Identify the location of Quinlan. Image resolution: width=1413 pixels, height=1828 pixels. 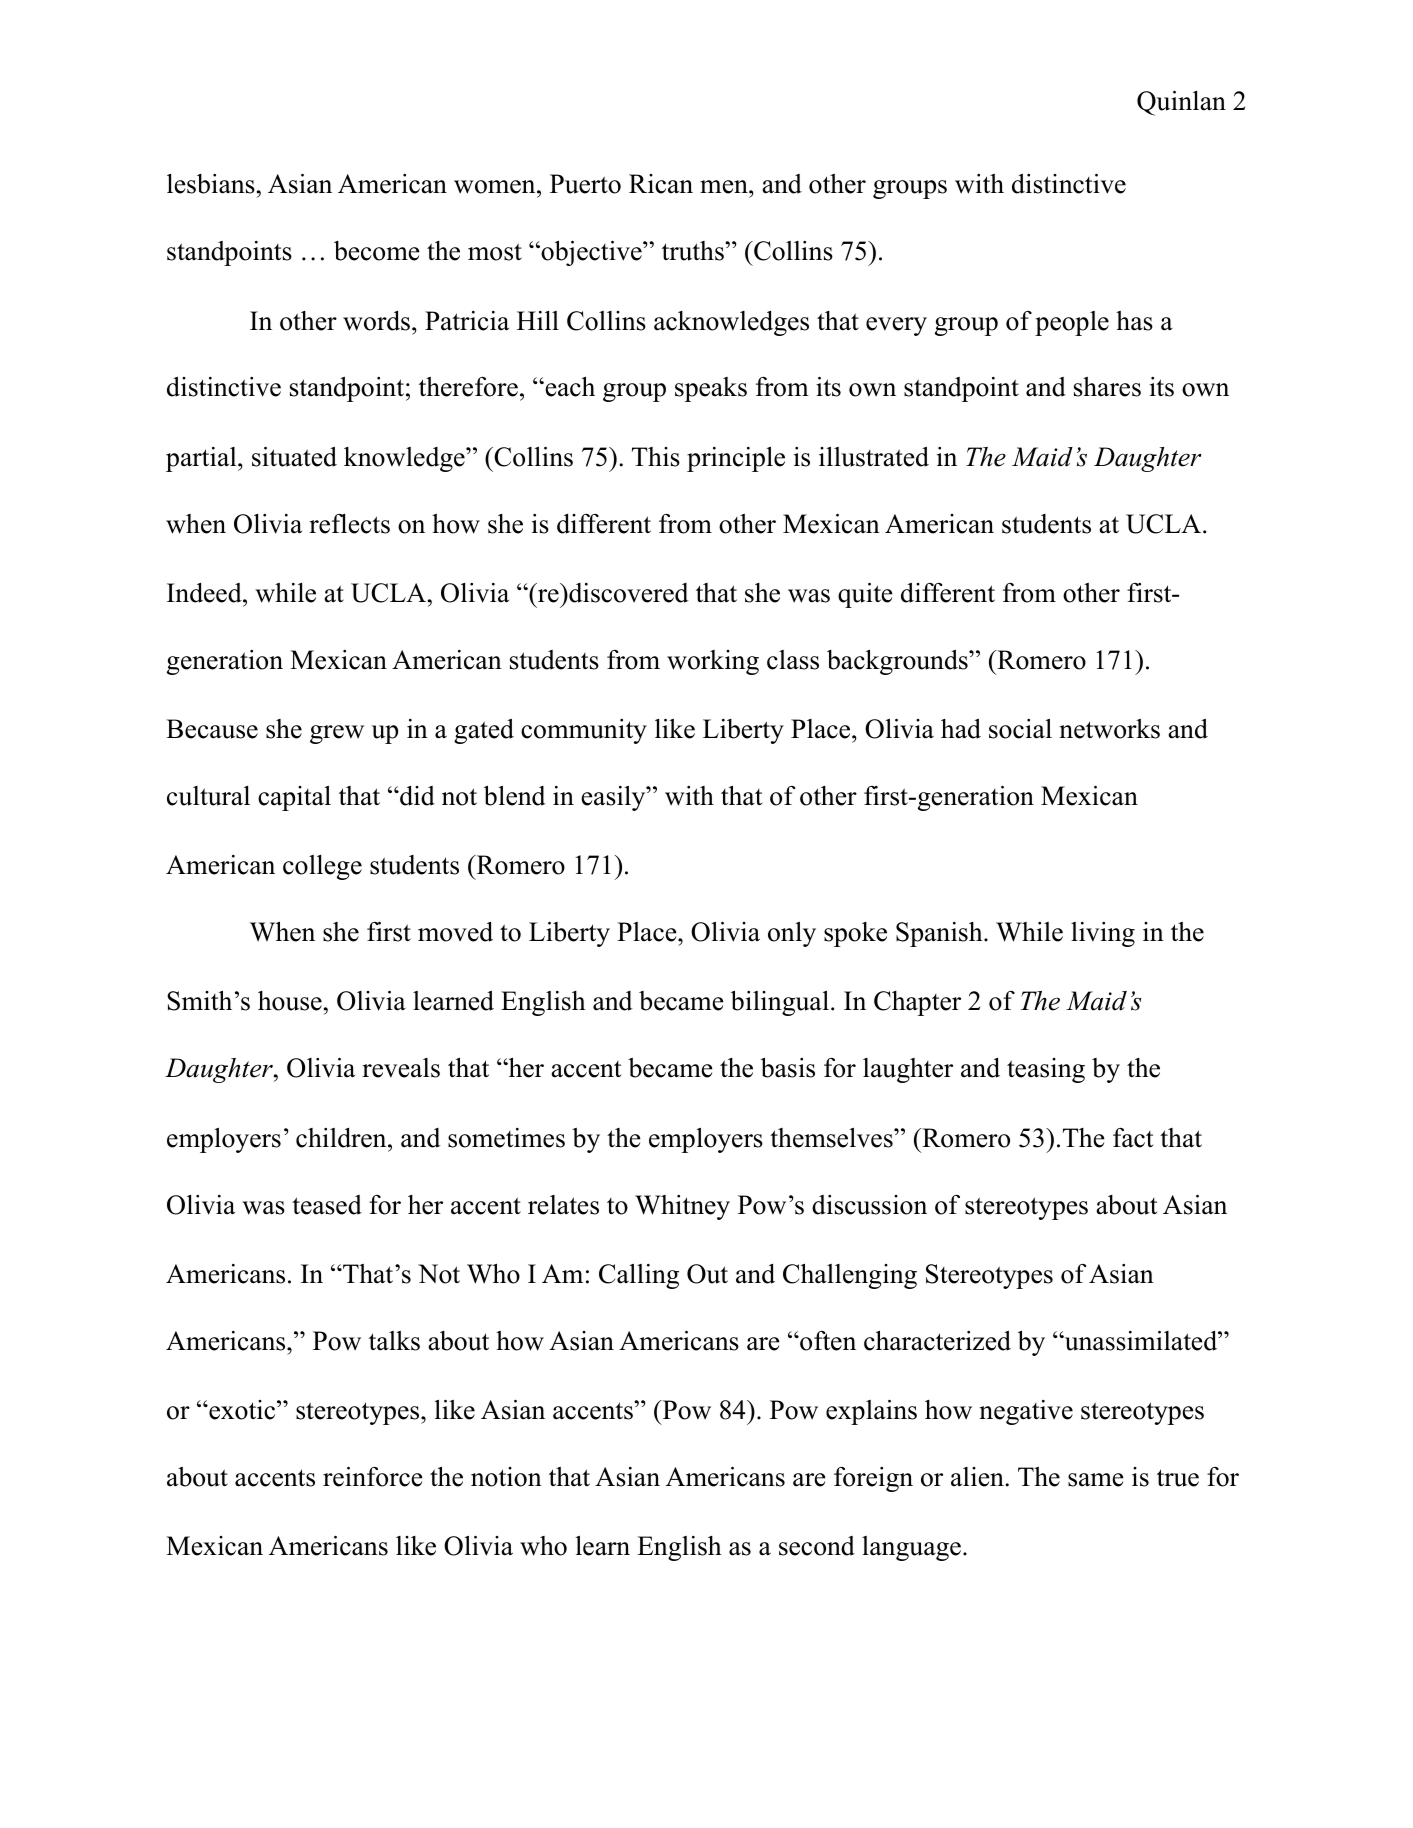
(1181, 103).
